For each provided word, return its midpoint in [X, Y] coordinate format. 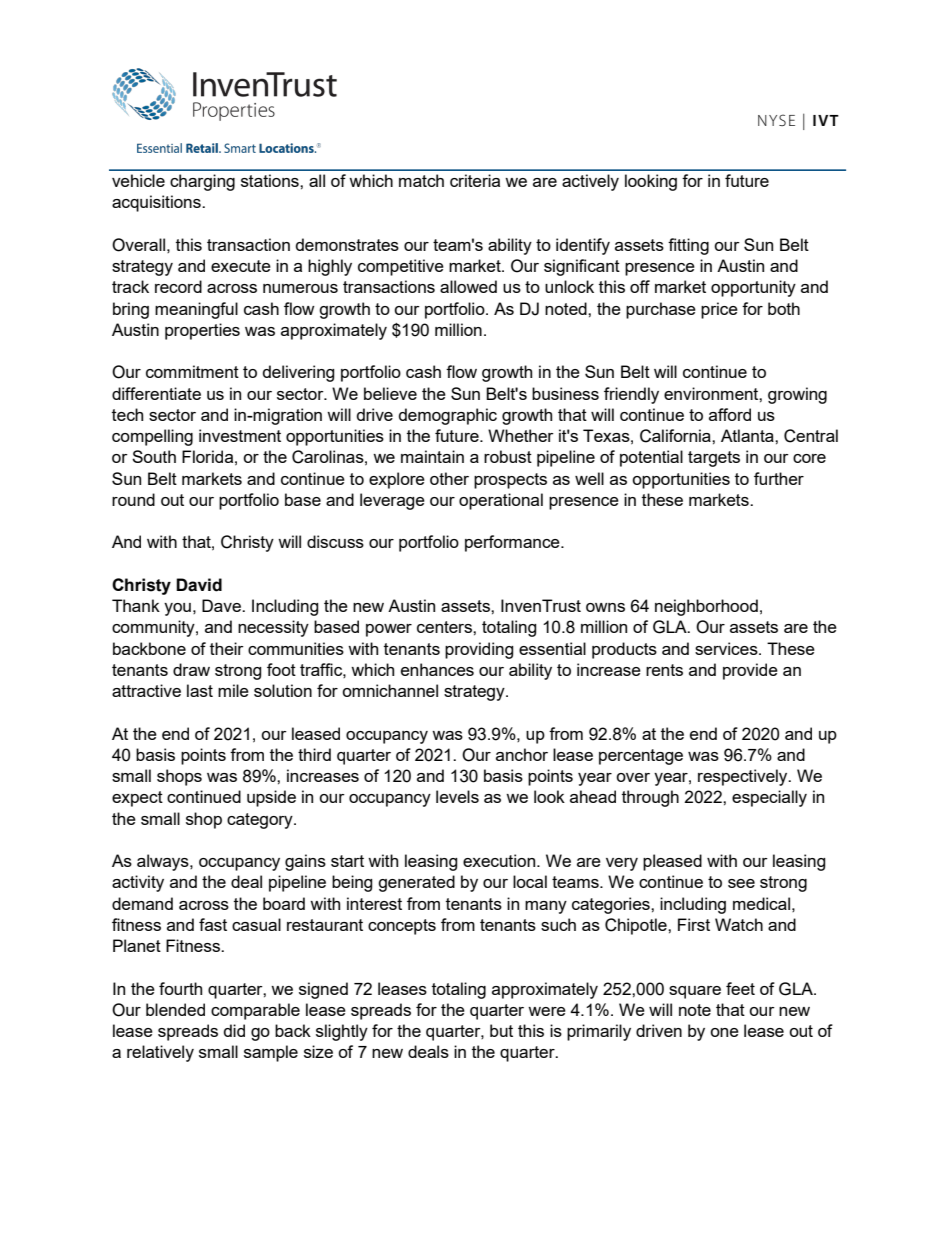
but [501, 1030]
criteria [475, 180]
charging [202, 182]
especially [769, 798]
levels [457, 796]
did [234, 1030]
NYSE [776, 120]
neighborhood [706, 607]
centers [445, 627]
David [199, 585]
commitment [192, 371]
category [261, 821]
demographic [448, 416]
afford [730, 414]
